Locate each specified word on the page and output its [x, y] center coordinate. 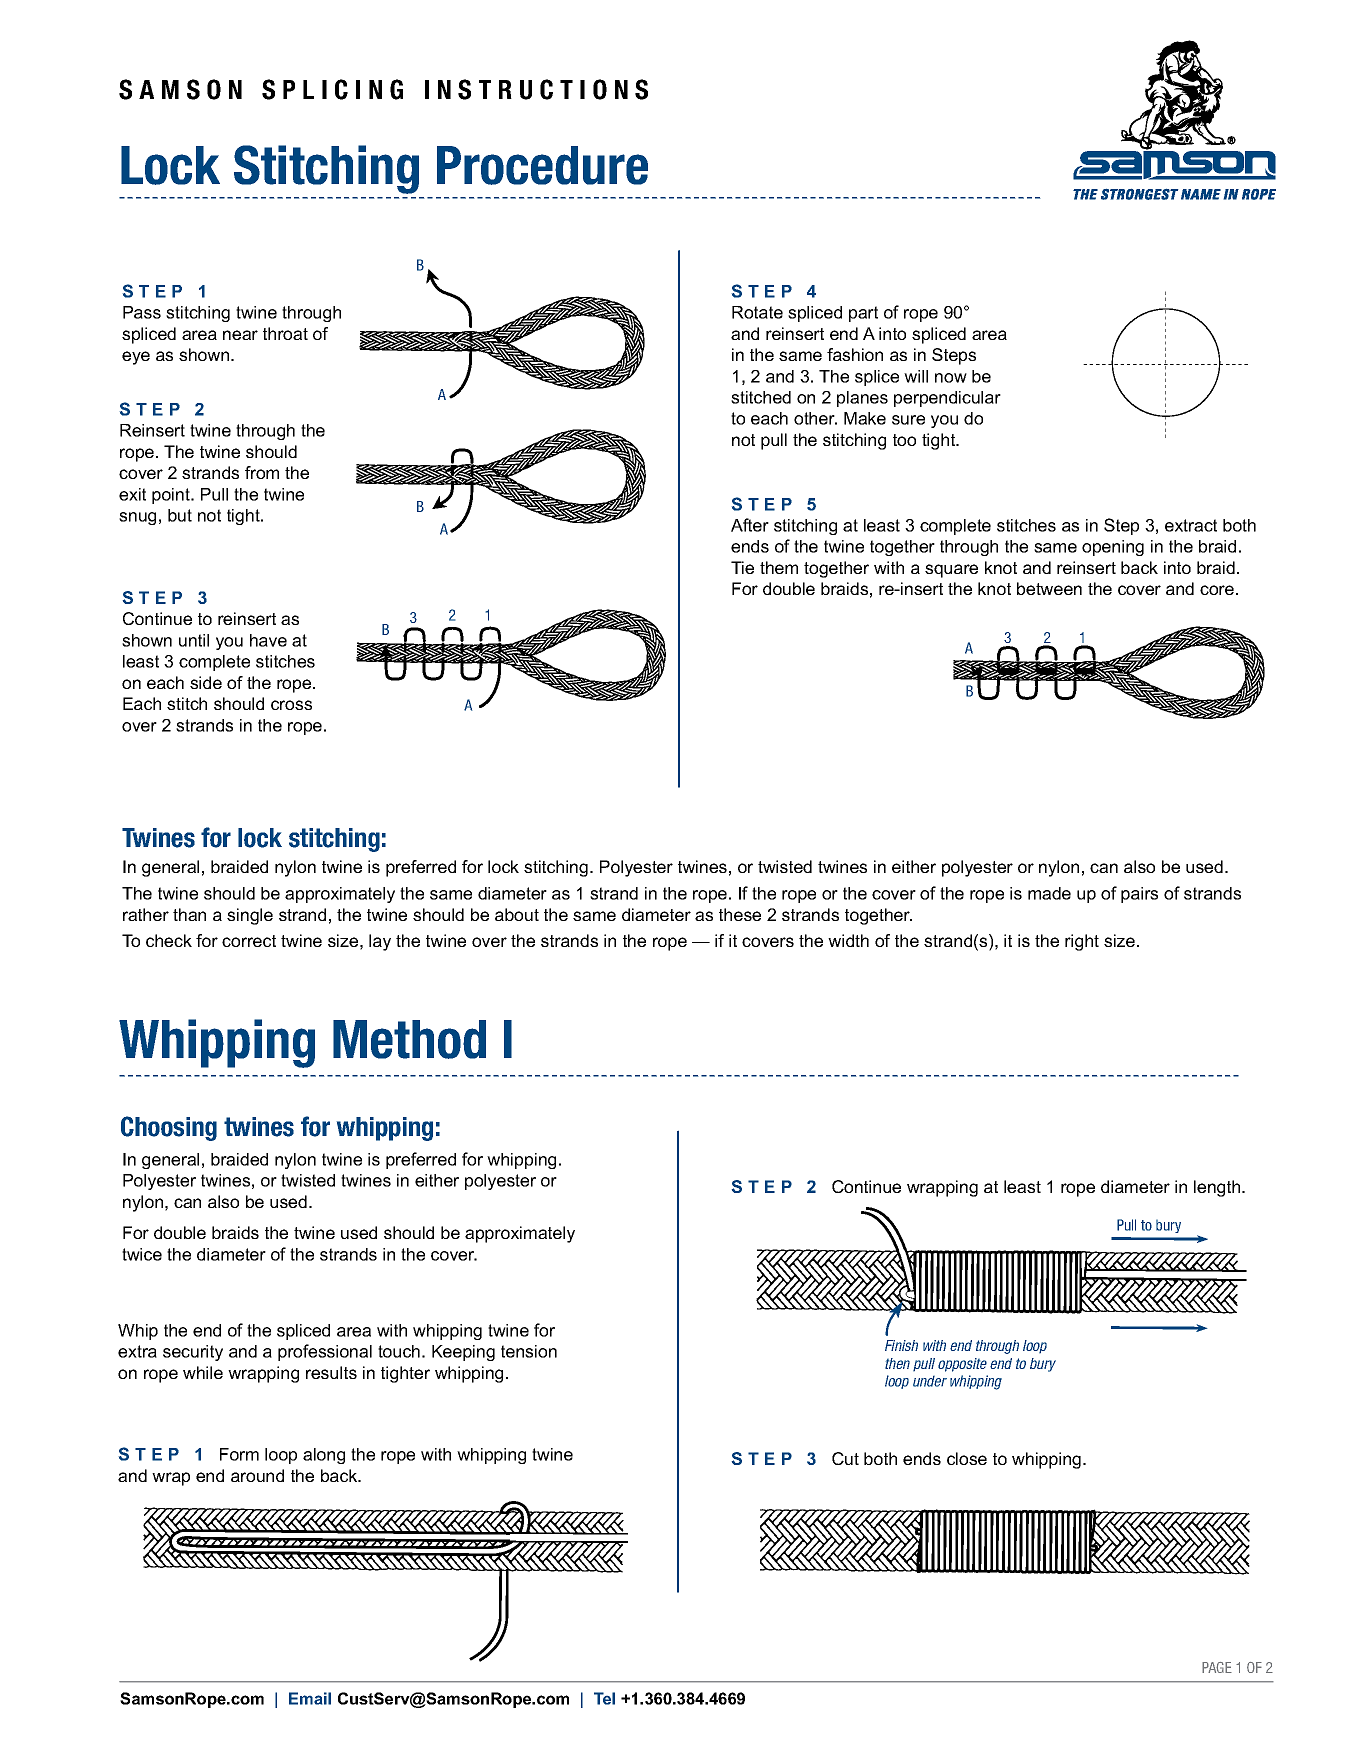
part [863, 314]
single [250, 916]
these [740, 914]
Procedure [542, 165]
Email [310, 1698]
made [1049, 893]
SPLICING [332, 89]
